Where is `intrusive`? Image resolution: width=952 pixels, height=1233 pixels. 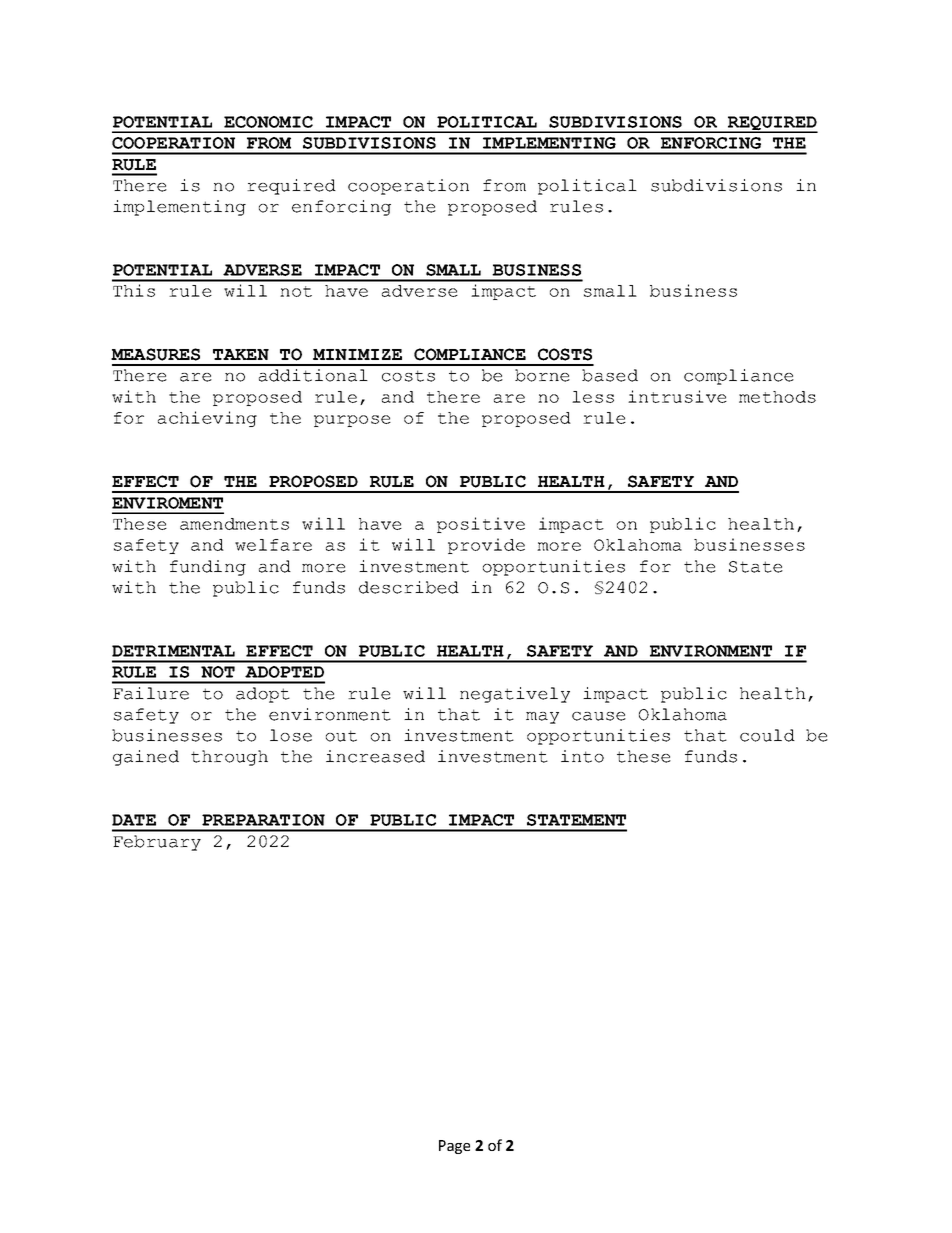 intrusive is located at coordinates (677, 396).
